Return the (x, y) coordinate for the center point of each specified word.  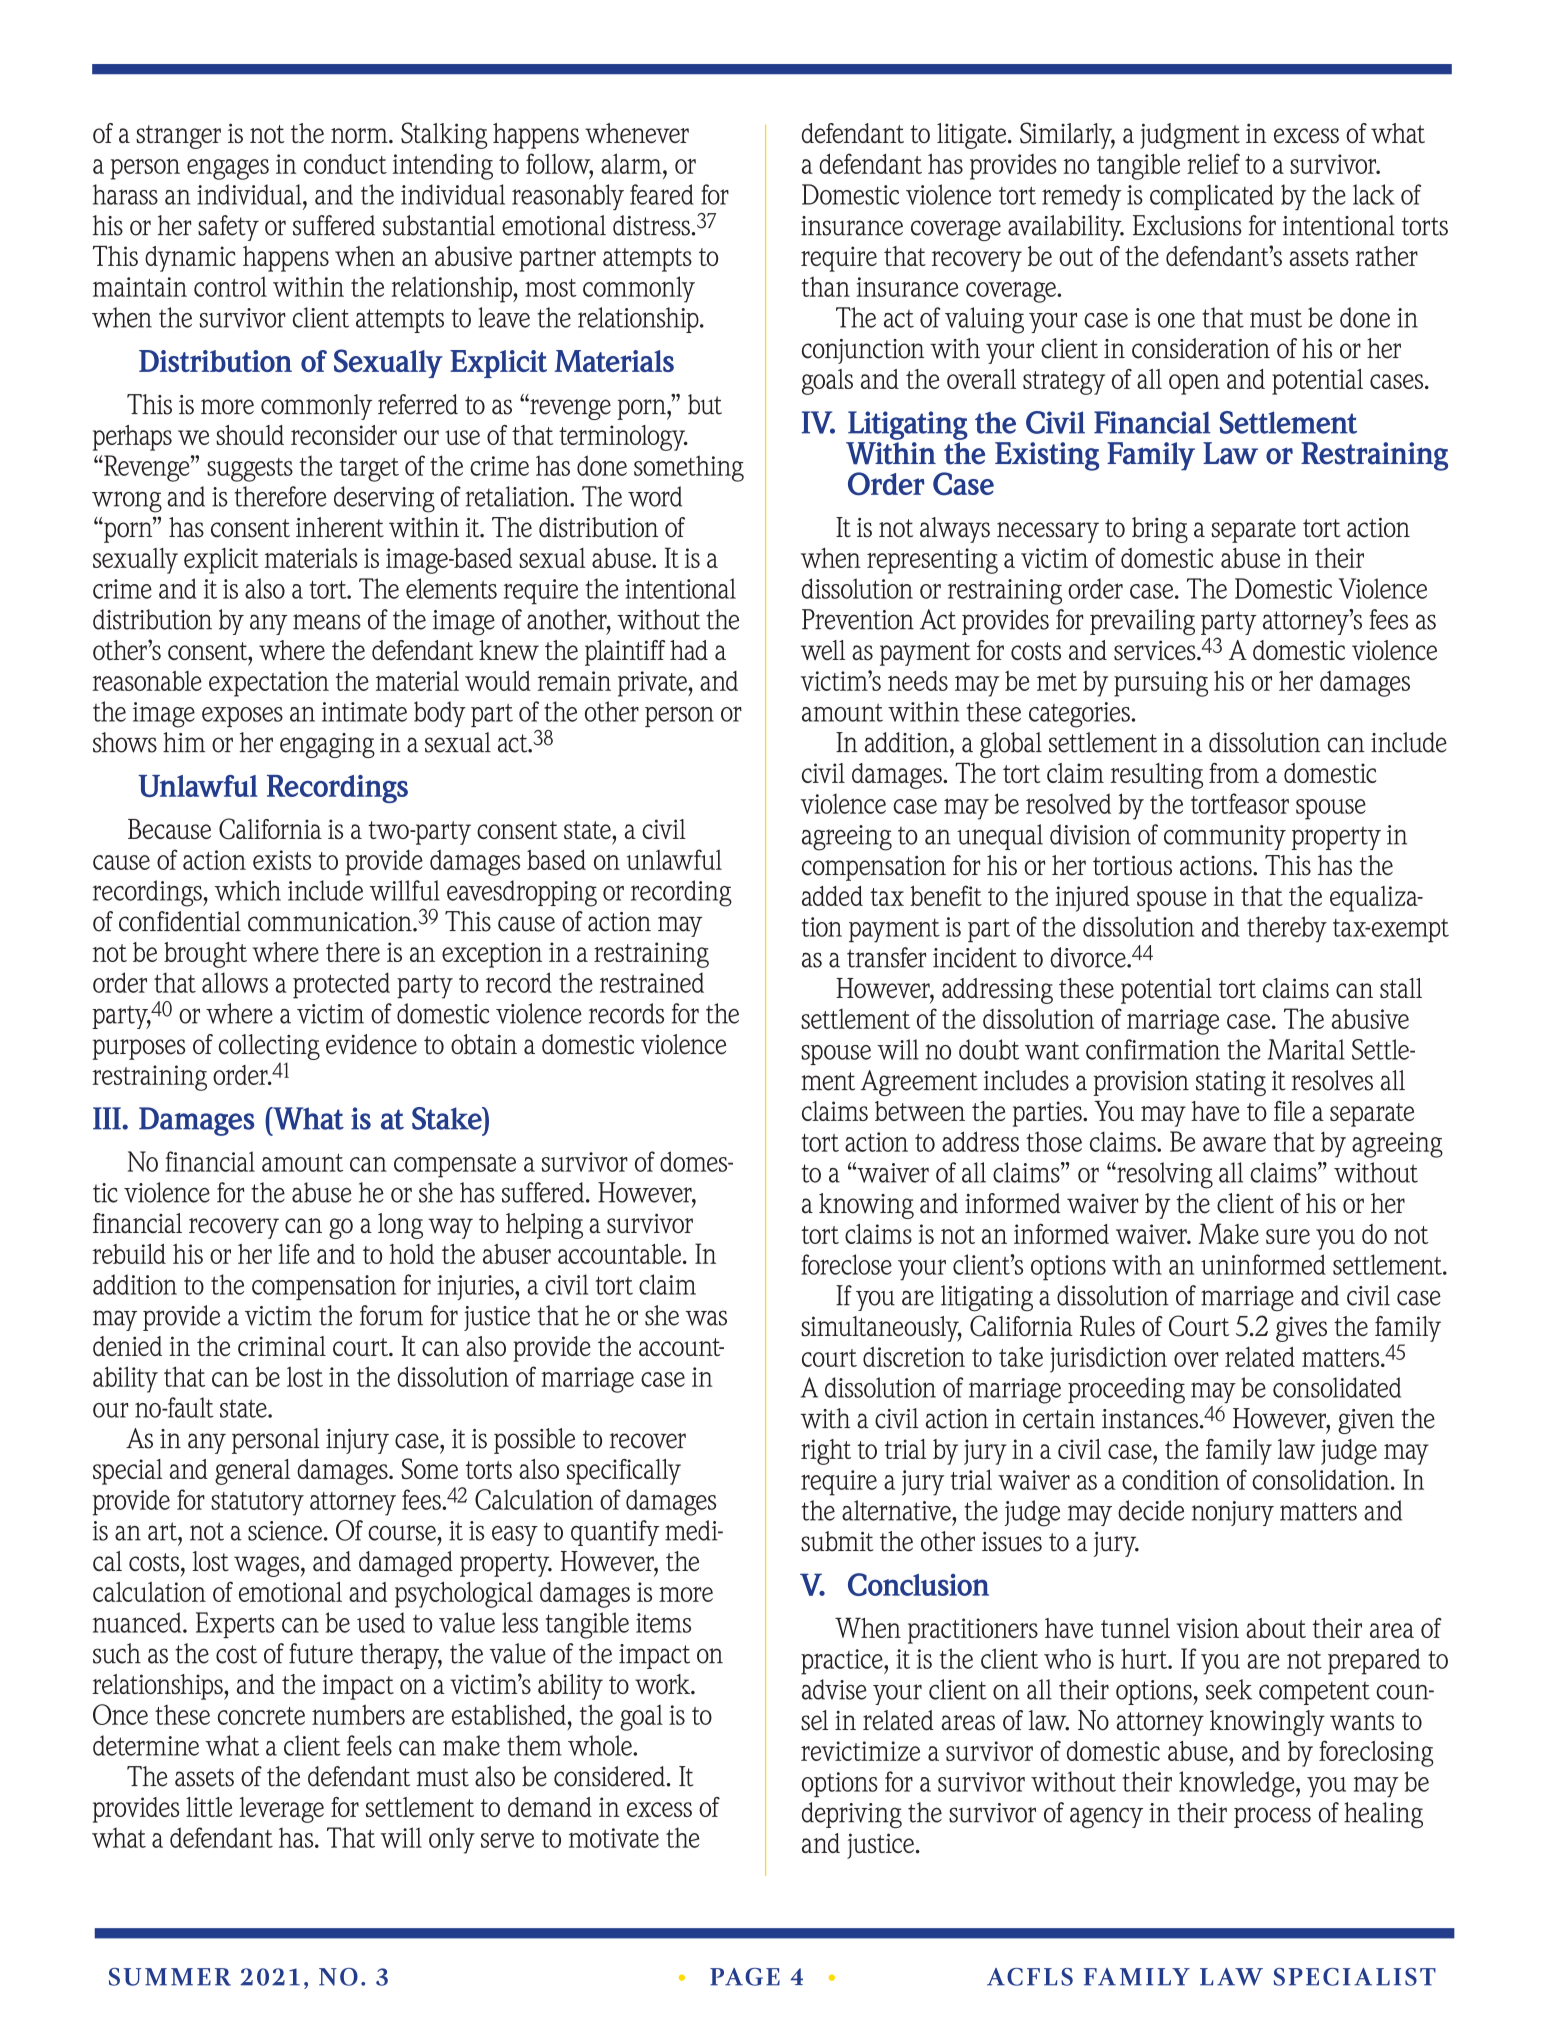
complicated (1212, 197)
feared (662, 194)
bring (1160, 530)
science (285, 1531)
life (294, 1253)
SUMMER (170, 1977)
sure (1288, 1236)
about (1276, 1628)
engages (228, 169)
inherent (340, 527)
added (832, 896)
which (248, 890)
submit (837, 1541)
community (1225, 837)
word (655, 496)
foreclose (846, 1264)
